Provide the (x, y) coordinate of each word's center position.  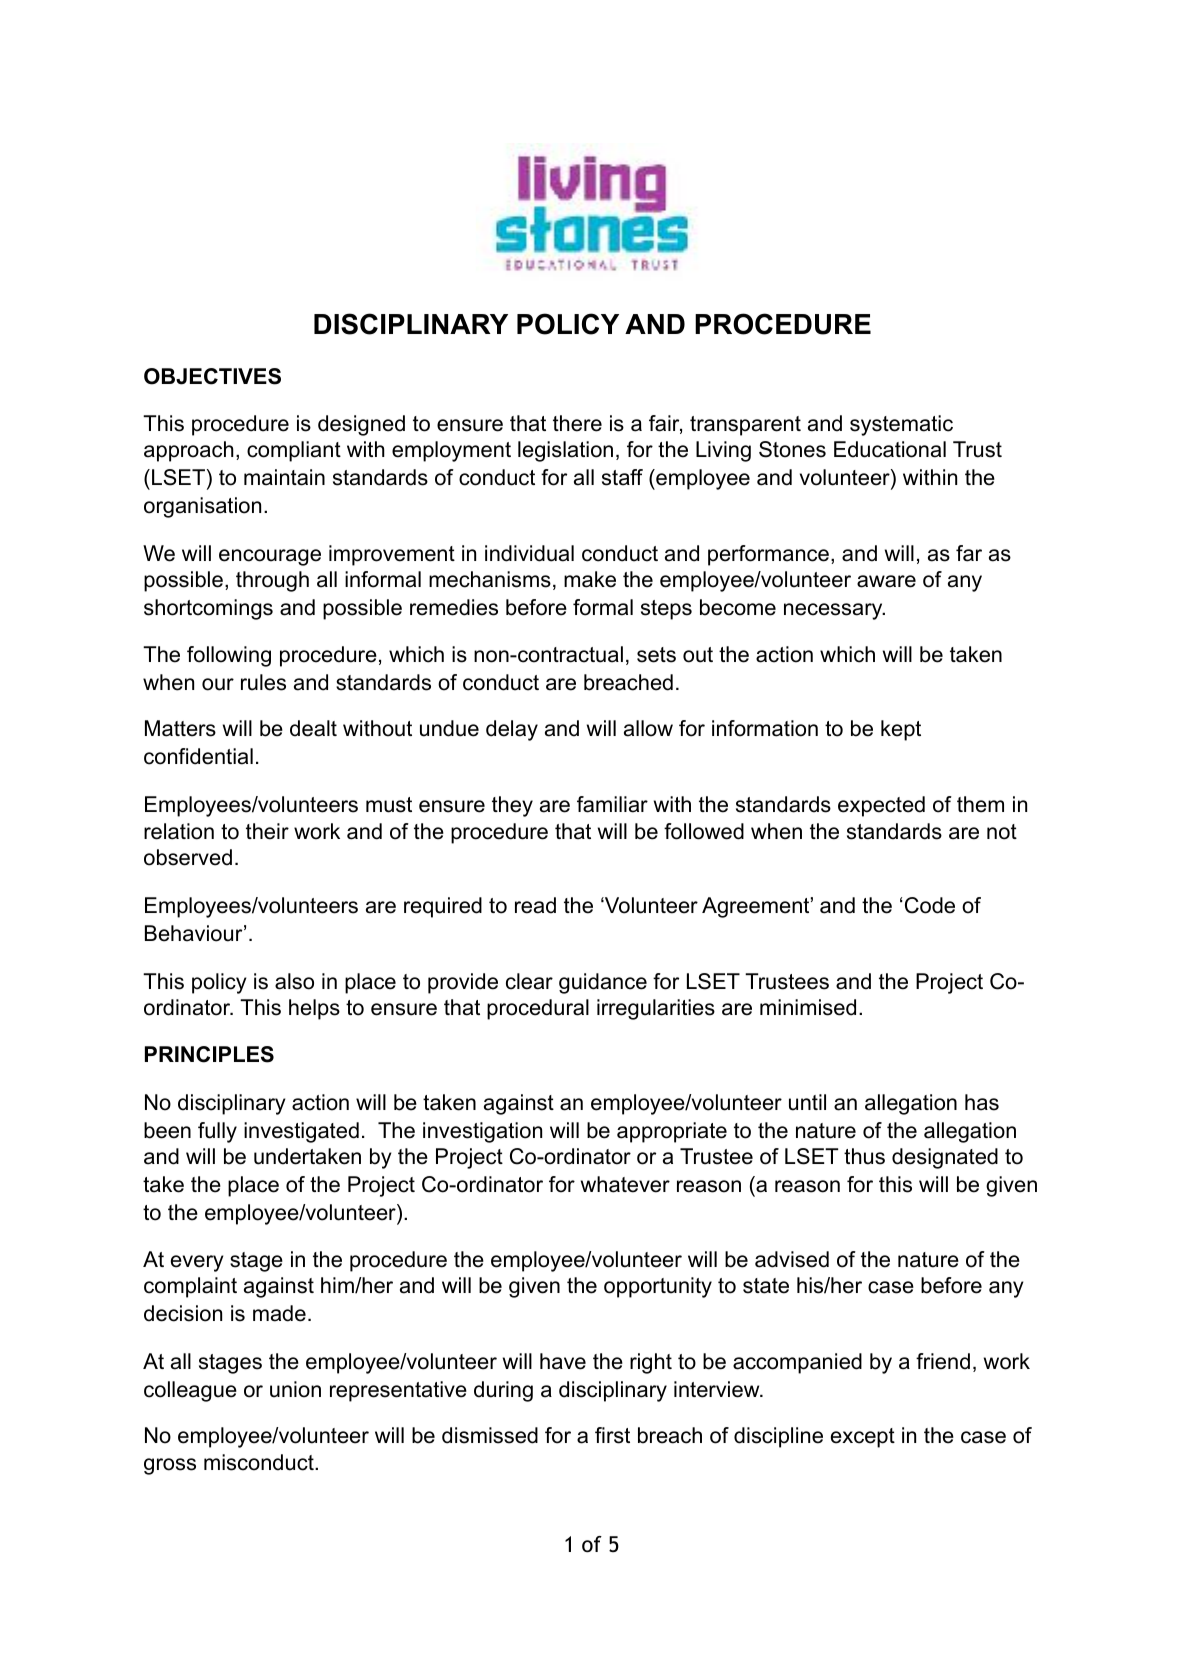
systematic (901, 425)
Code (930, 905)
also (294, 981)
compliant (294, 451)
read (535, 905)
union (295, 1389)
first (612, 1435)
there (577, 423)
